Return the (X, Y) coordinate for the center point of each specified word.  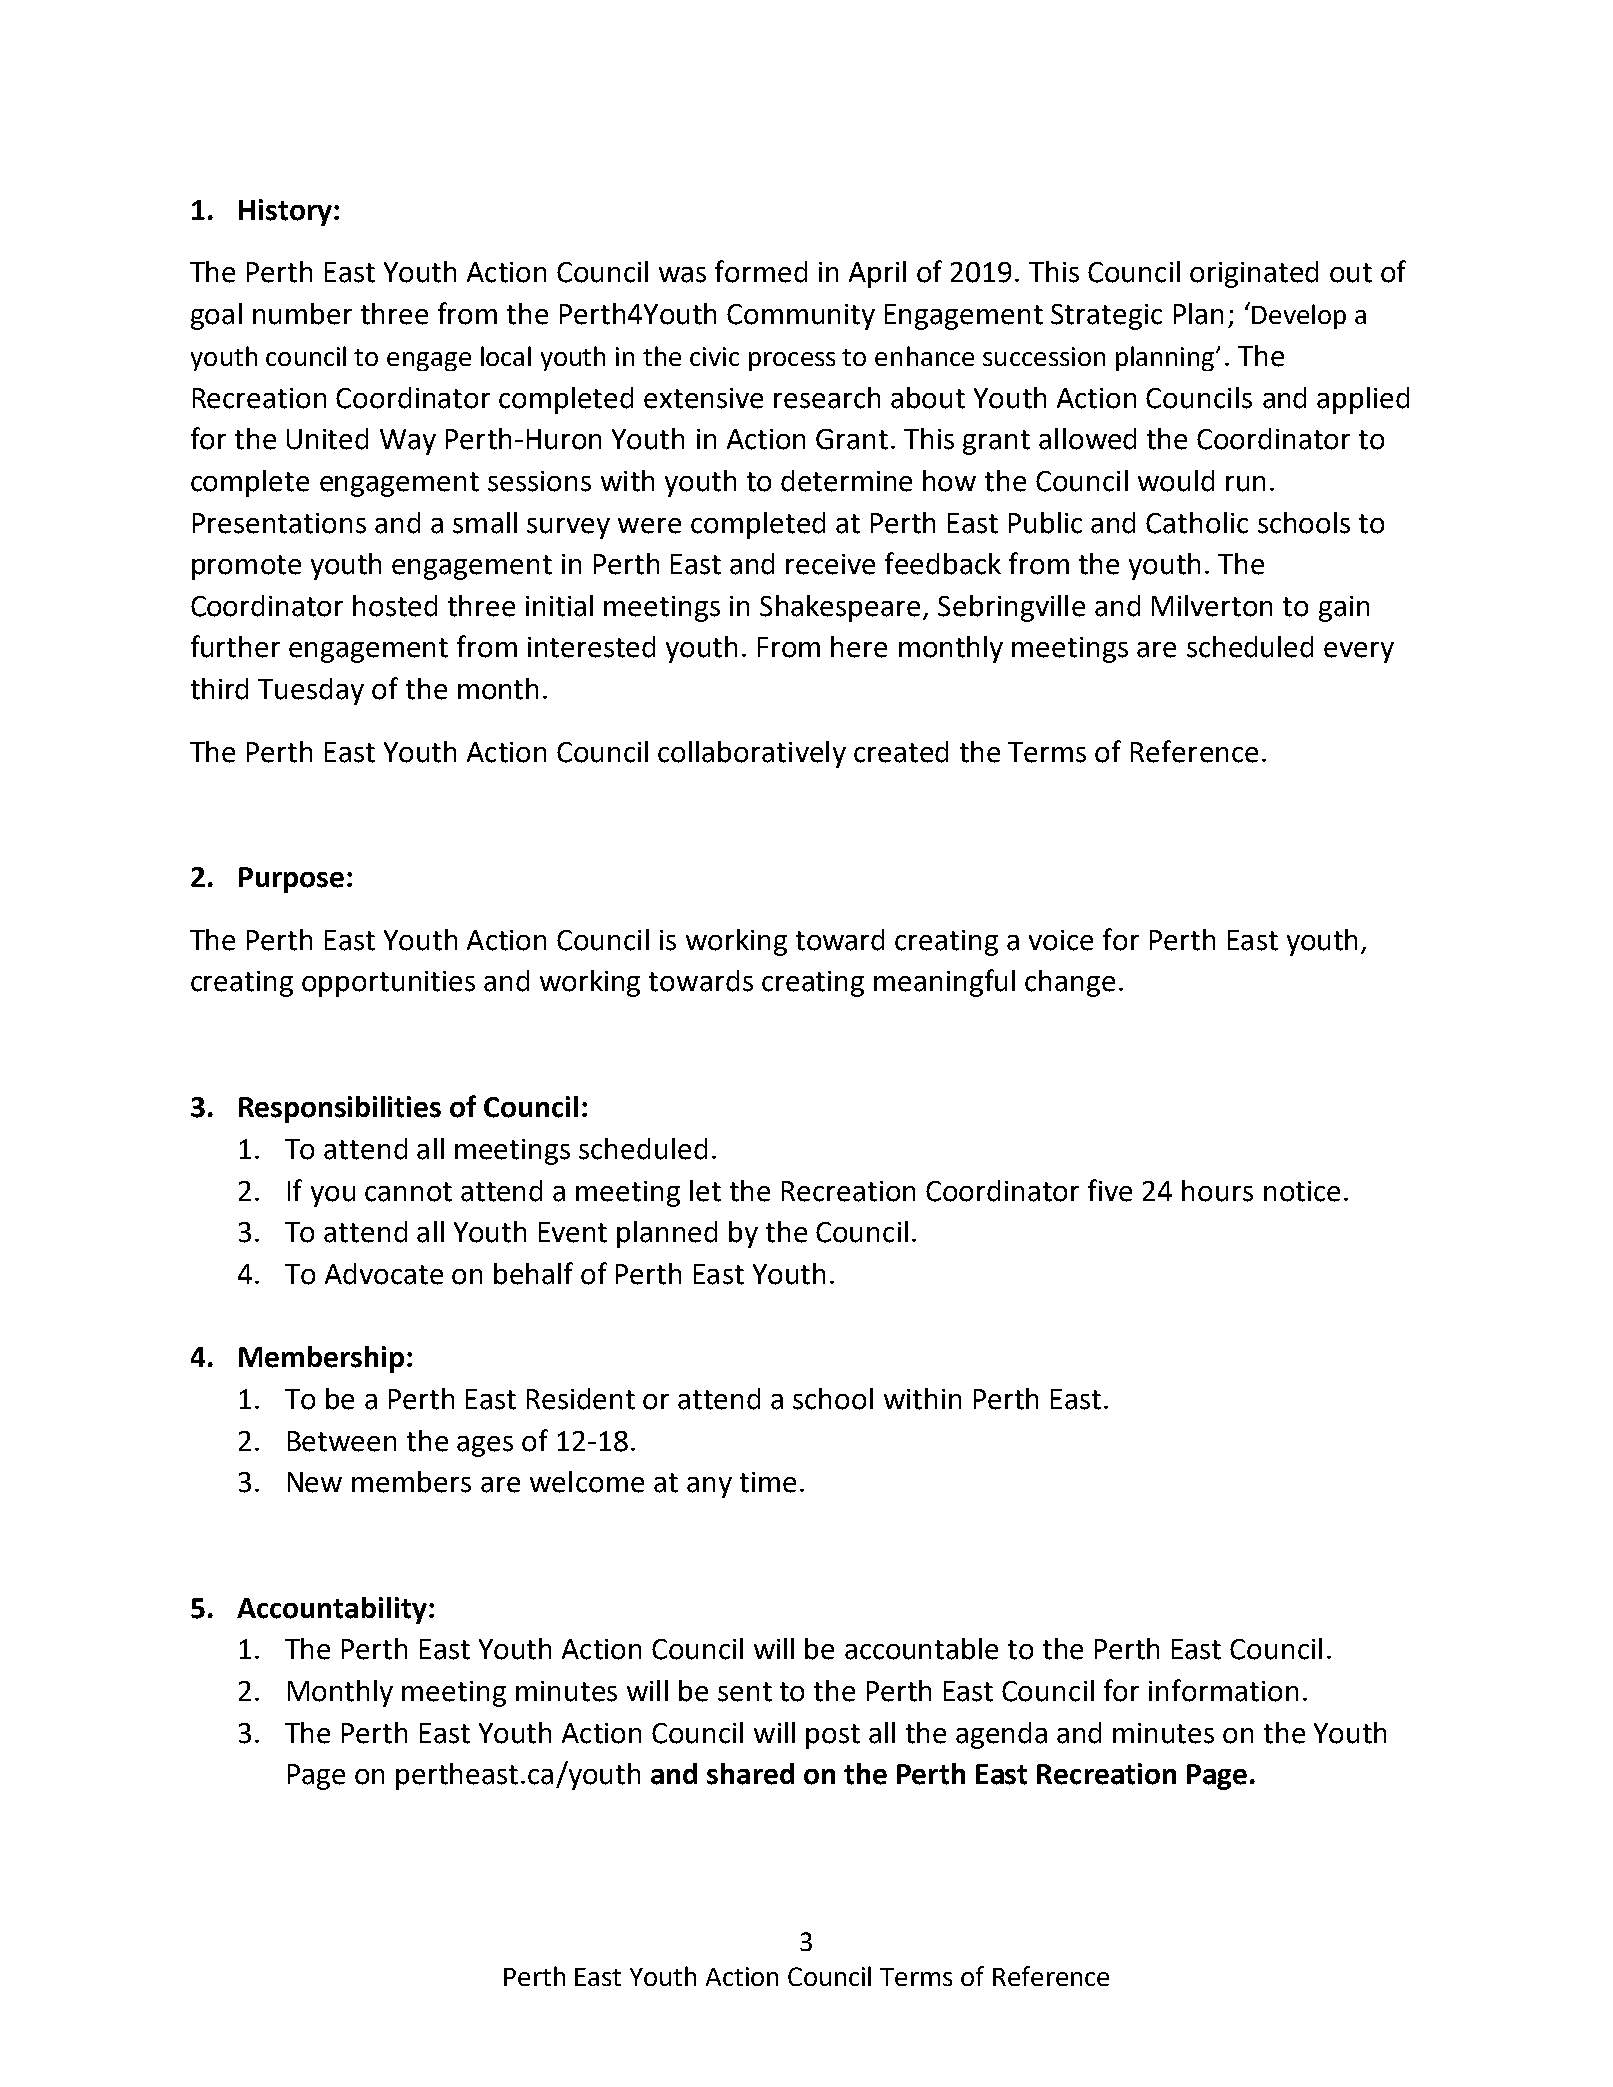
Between (342, 1441)
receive (830, 564)
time (768, 1482)
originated (1254, 274)
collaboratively (752, 754)
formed (761, 271)
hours (1217, 1191)
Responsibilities (340, 1109)
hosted (395, 606)
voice (1061, 940)
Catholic (1197, 523)
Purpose (291, 880)
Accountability (332, 1610)
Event (573, 1232)
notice (1302, 1191)
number (302, 314)
